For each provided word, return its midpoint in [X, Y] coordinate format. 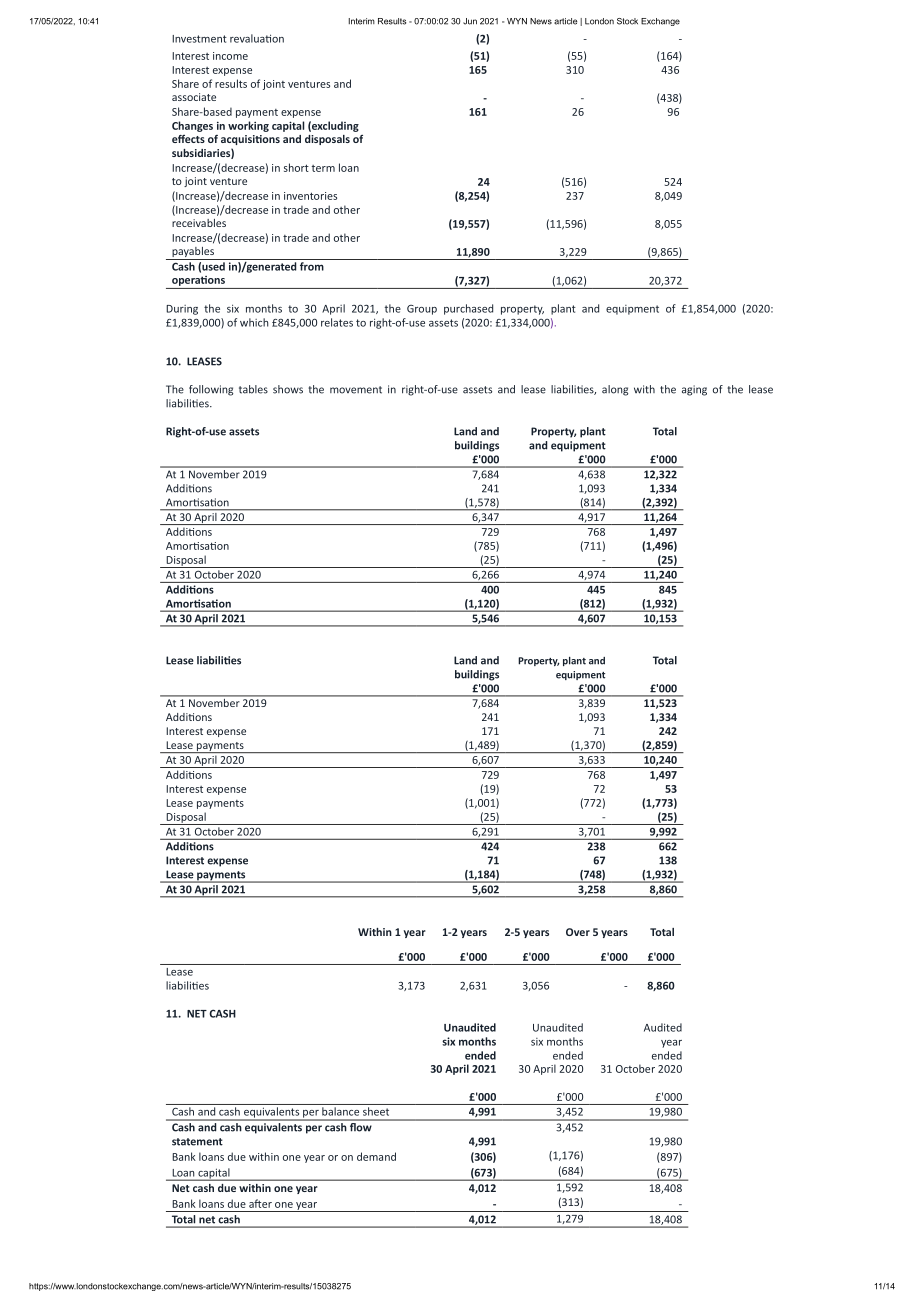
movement [356, 390]
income [230, 56]
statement [197, 1142]
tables [253, 389]
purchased [468, 309]
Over [578, 932]
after [260, 1203]
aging [694, 390]
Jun [470, 21]
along [615, 390]
